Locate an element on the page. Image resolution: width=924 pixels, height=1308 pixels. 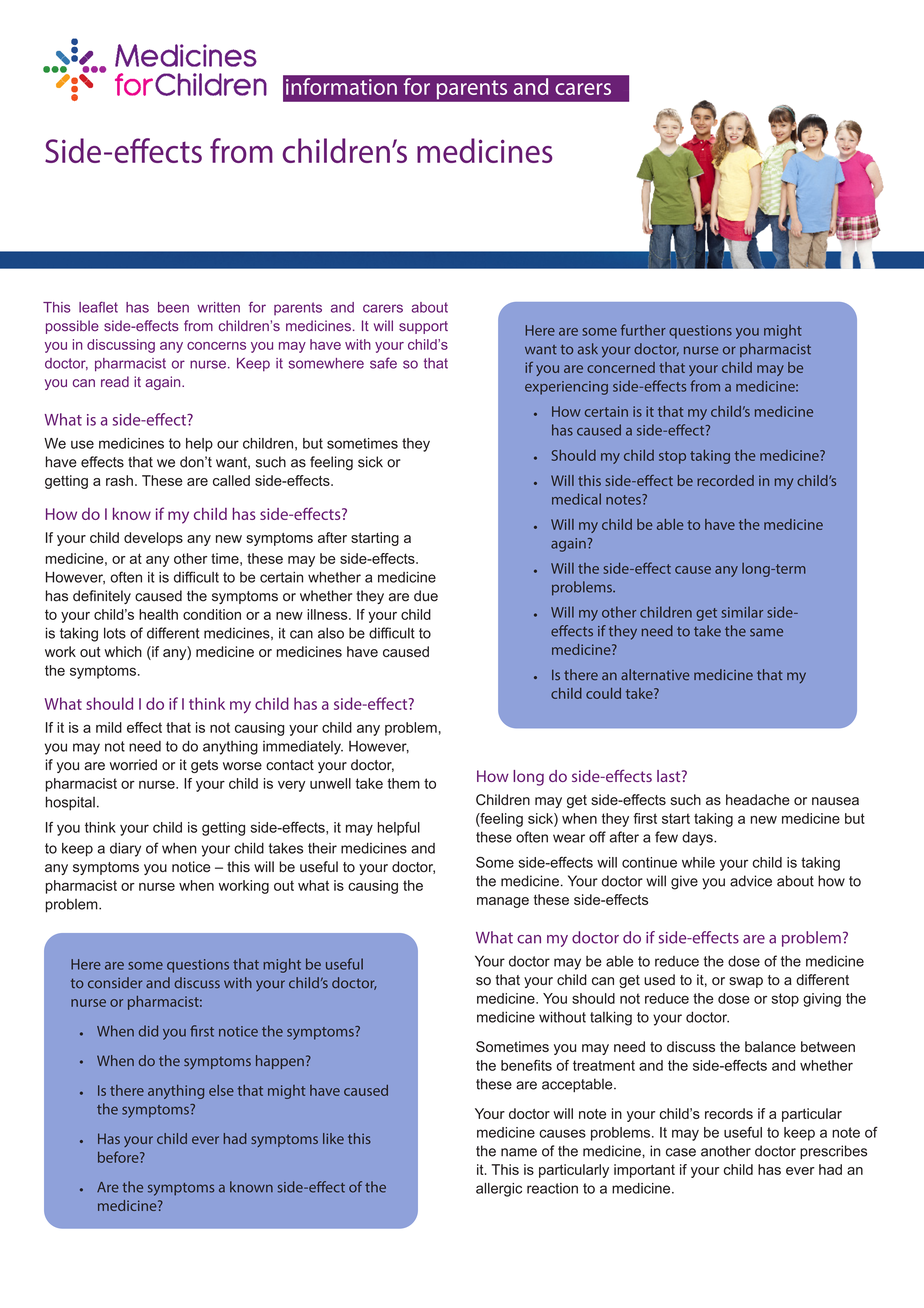
days is located at coordinates (698, 838).
